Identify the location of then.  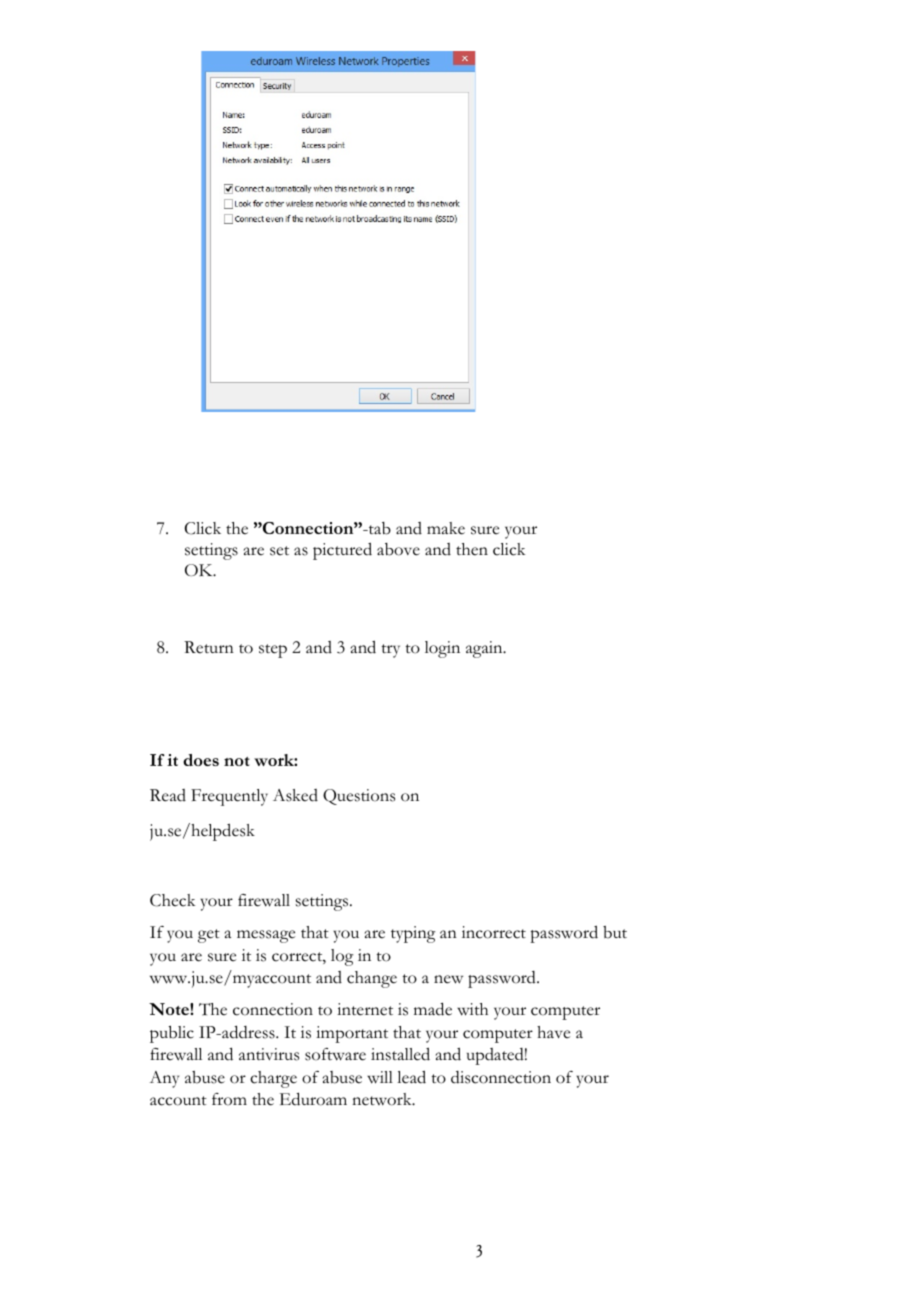
(472, 549).
